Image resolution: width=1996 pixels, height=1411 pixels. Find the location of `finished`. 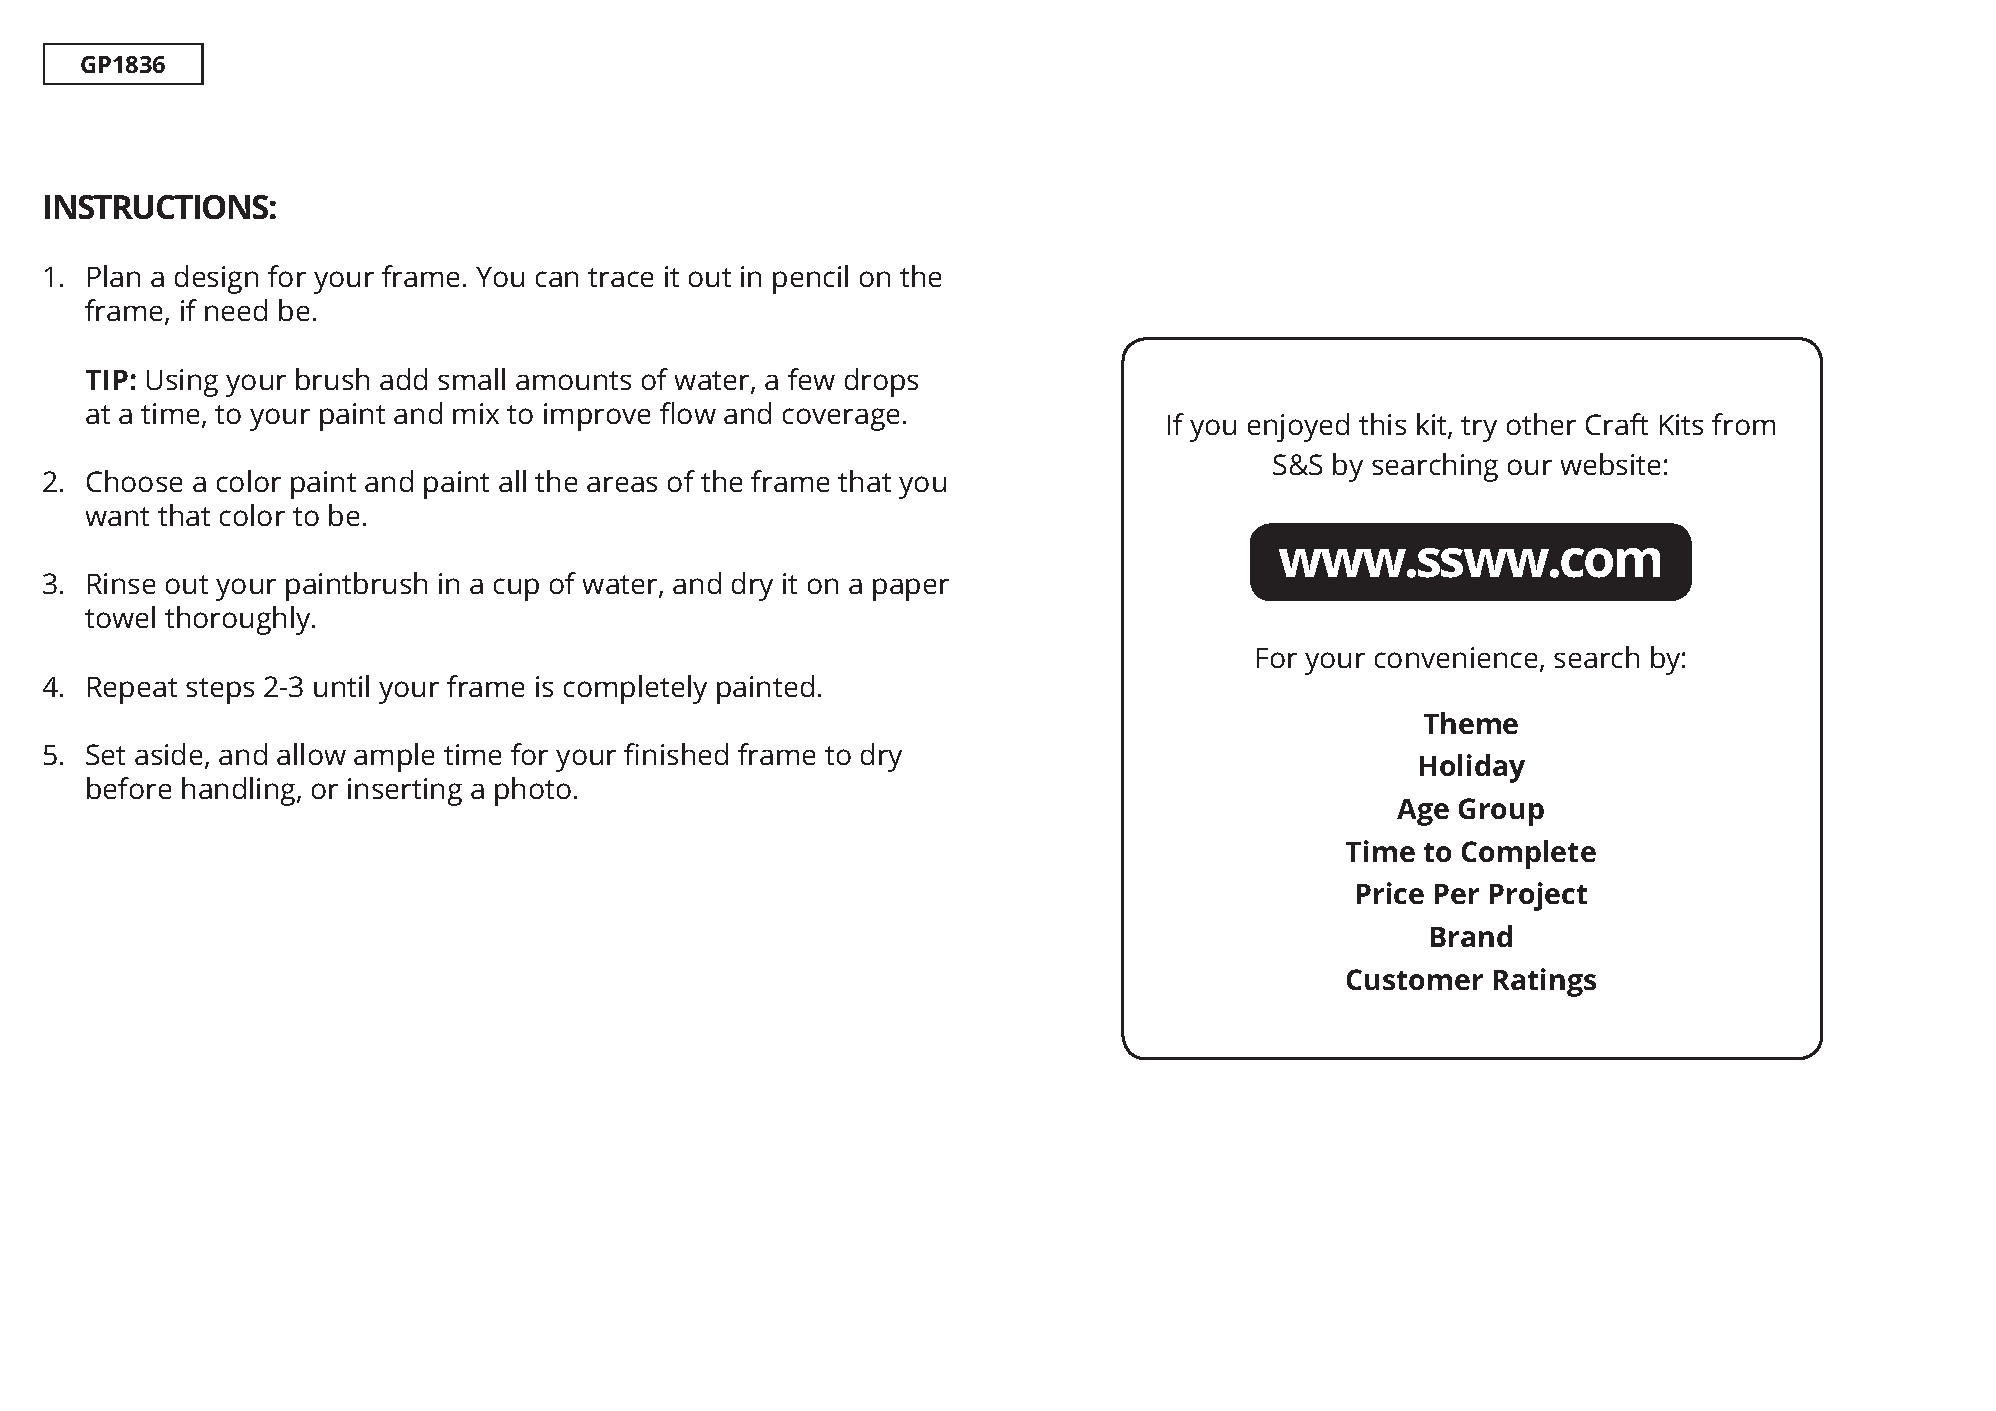

finished is located at coordinates (676, 754).
